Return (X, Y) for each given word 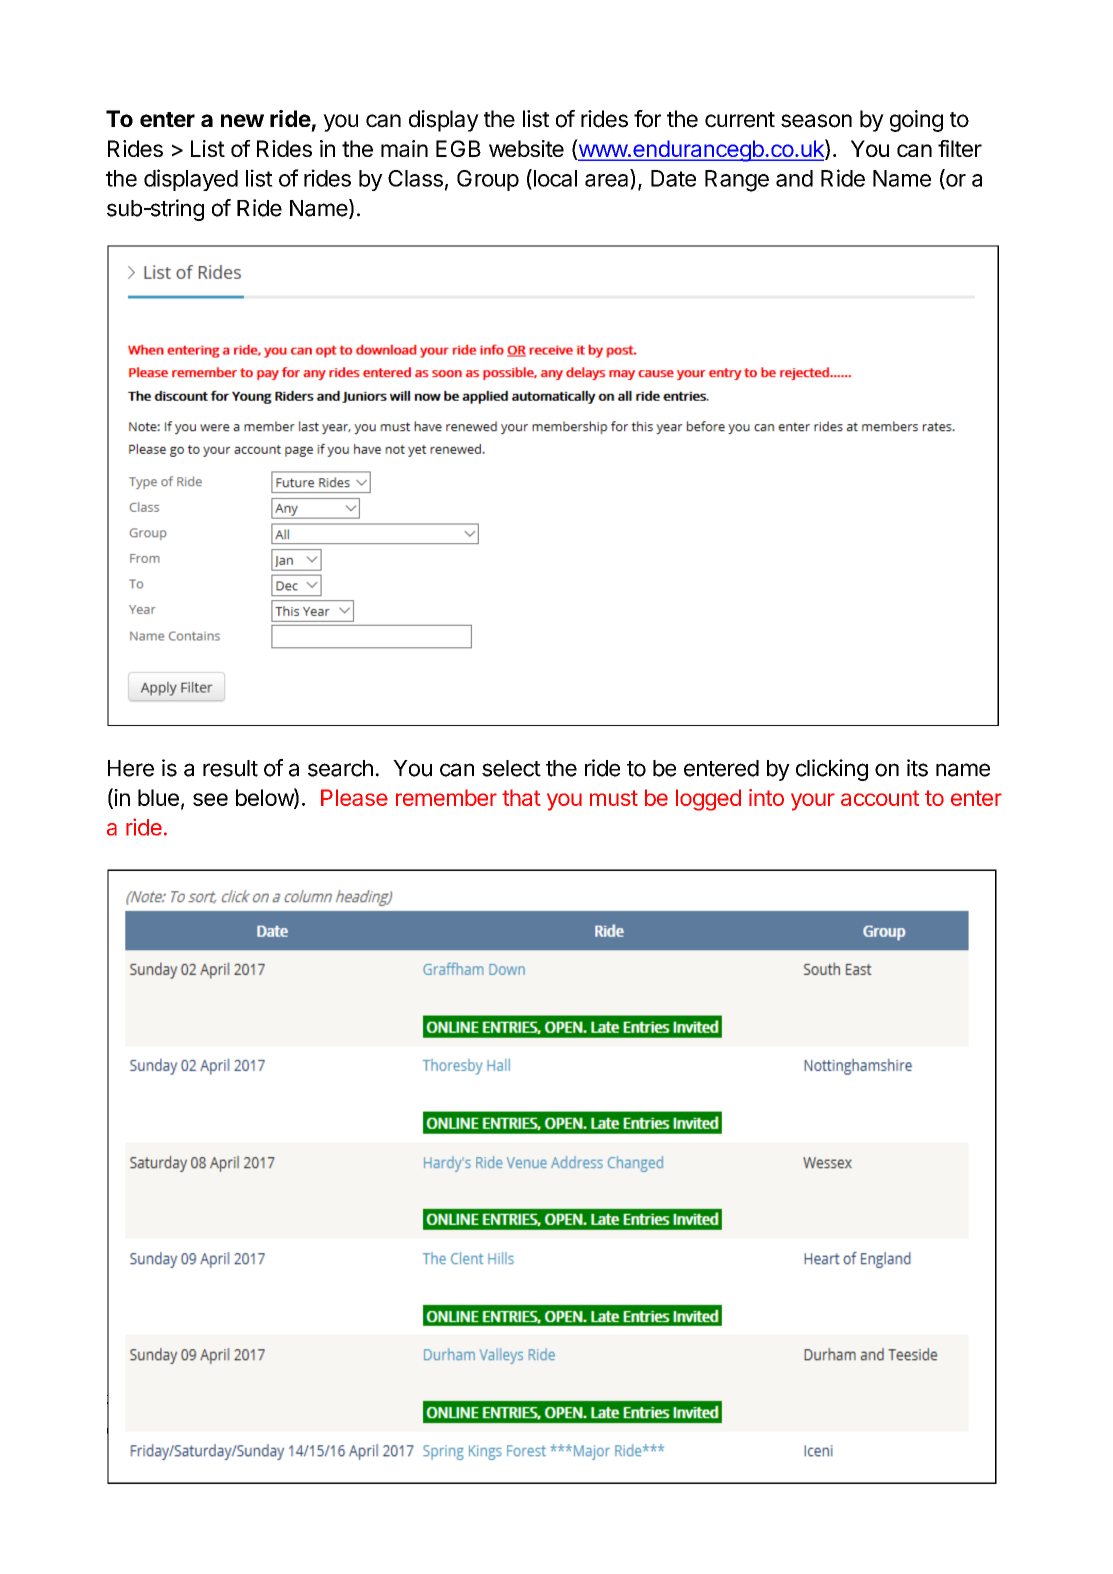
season (816, 121)
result (230, 768)
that (521, 797)
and (794, 178)
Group (488, 180)
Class (415, 178)
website (526, 148)
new (242, 120)
